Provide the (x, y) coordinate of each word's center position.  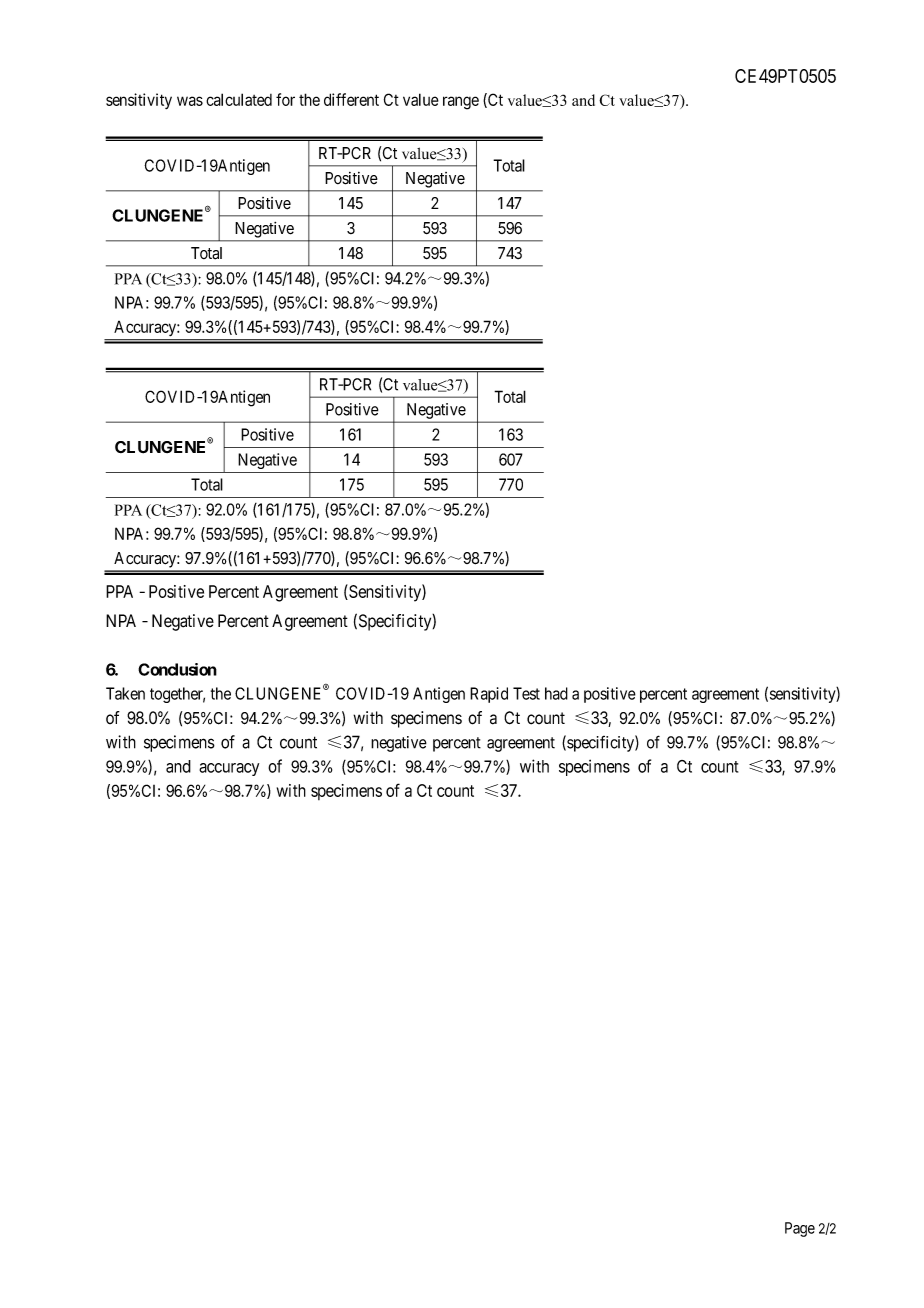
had (556, 693)
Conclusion (177, 669)
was (190, 101)
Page (800, 1229)
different (351, 99)
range (461, 103)
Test (526, 693)
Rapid (489, 695)
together (177, 695)
